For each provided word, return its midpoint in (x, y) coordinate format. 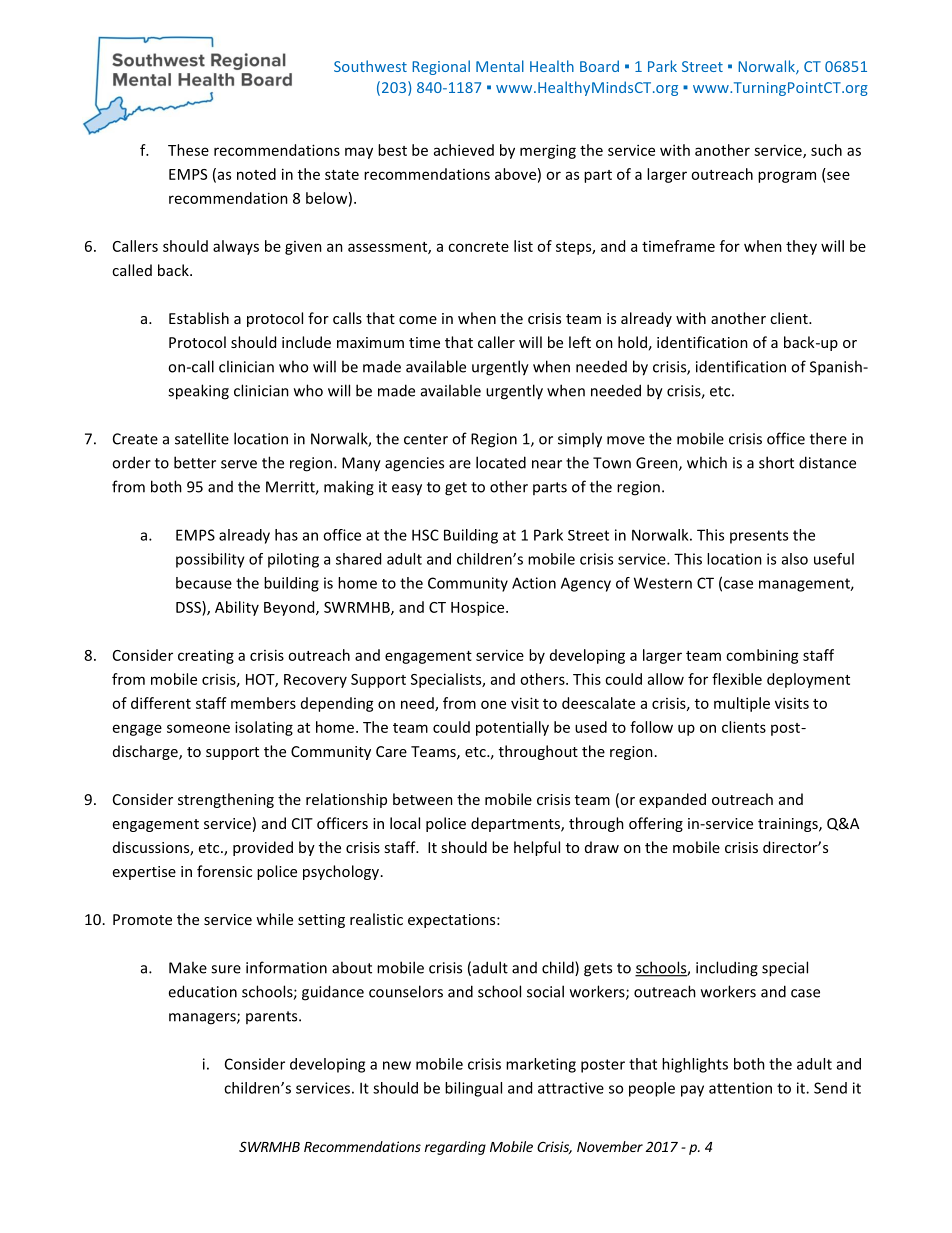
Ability (237, 608)
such (826, 150)
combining (762, 656)
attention (740, 1088)
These (188, 150)
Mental (500, 66)
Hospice (479, 608)
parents (273, 1017)
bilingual (473, 1089)
